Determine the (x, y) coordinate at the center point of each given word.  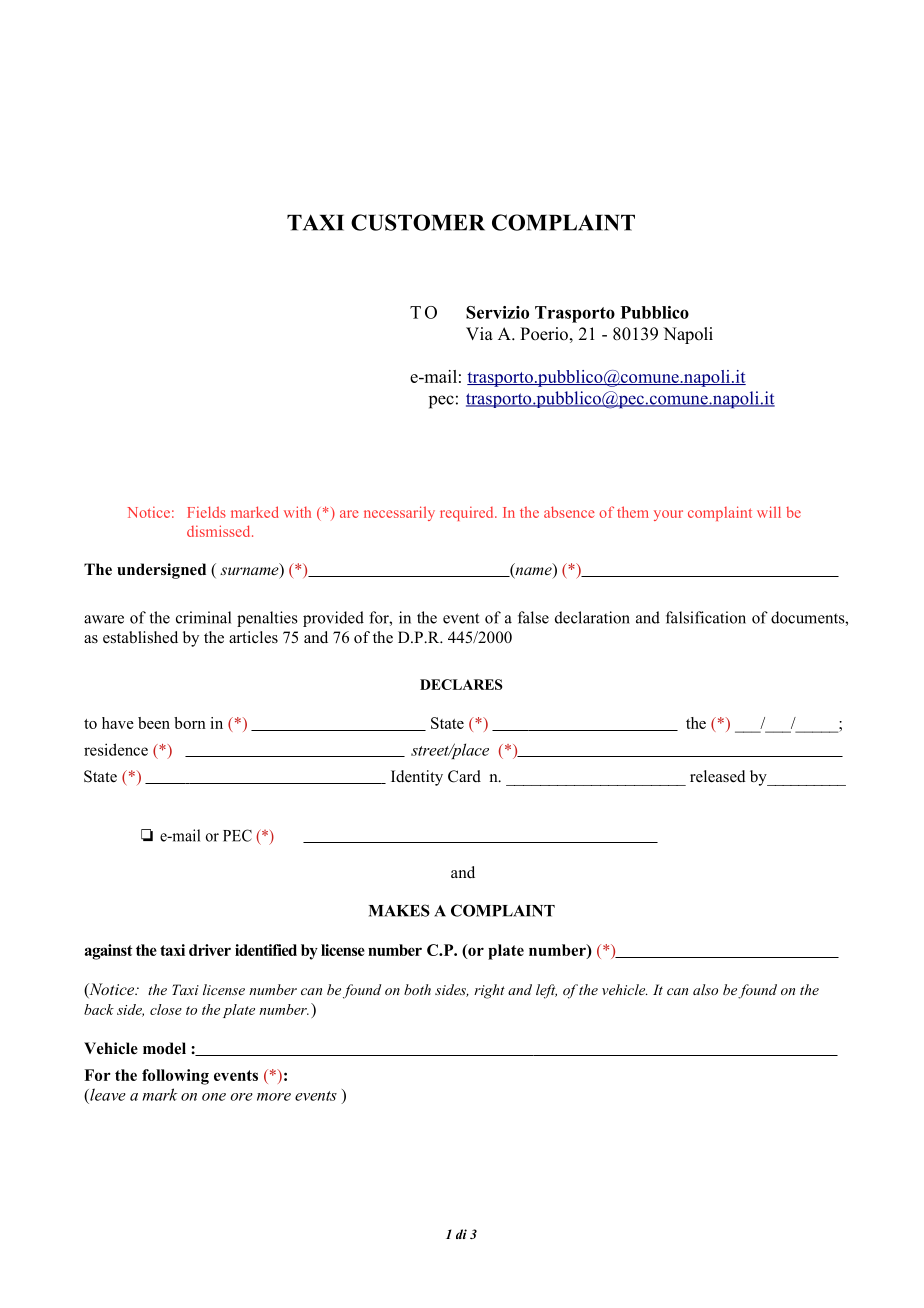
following (175, 1077)
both (417, 989)
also (705, 989)
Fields (206, 512)
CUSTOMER (418, 222)
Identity (417, 778)
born (190, 723)
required (468, 513)
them (633, 512)
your (668, 515)
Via (479, 333)
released (718, 776)
